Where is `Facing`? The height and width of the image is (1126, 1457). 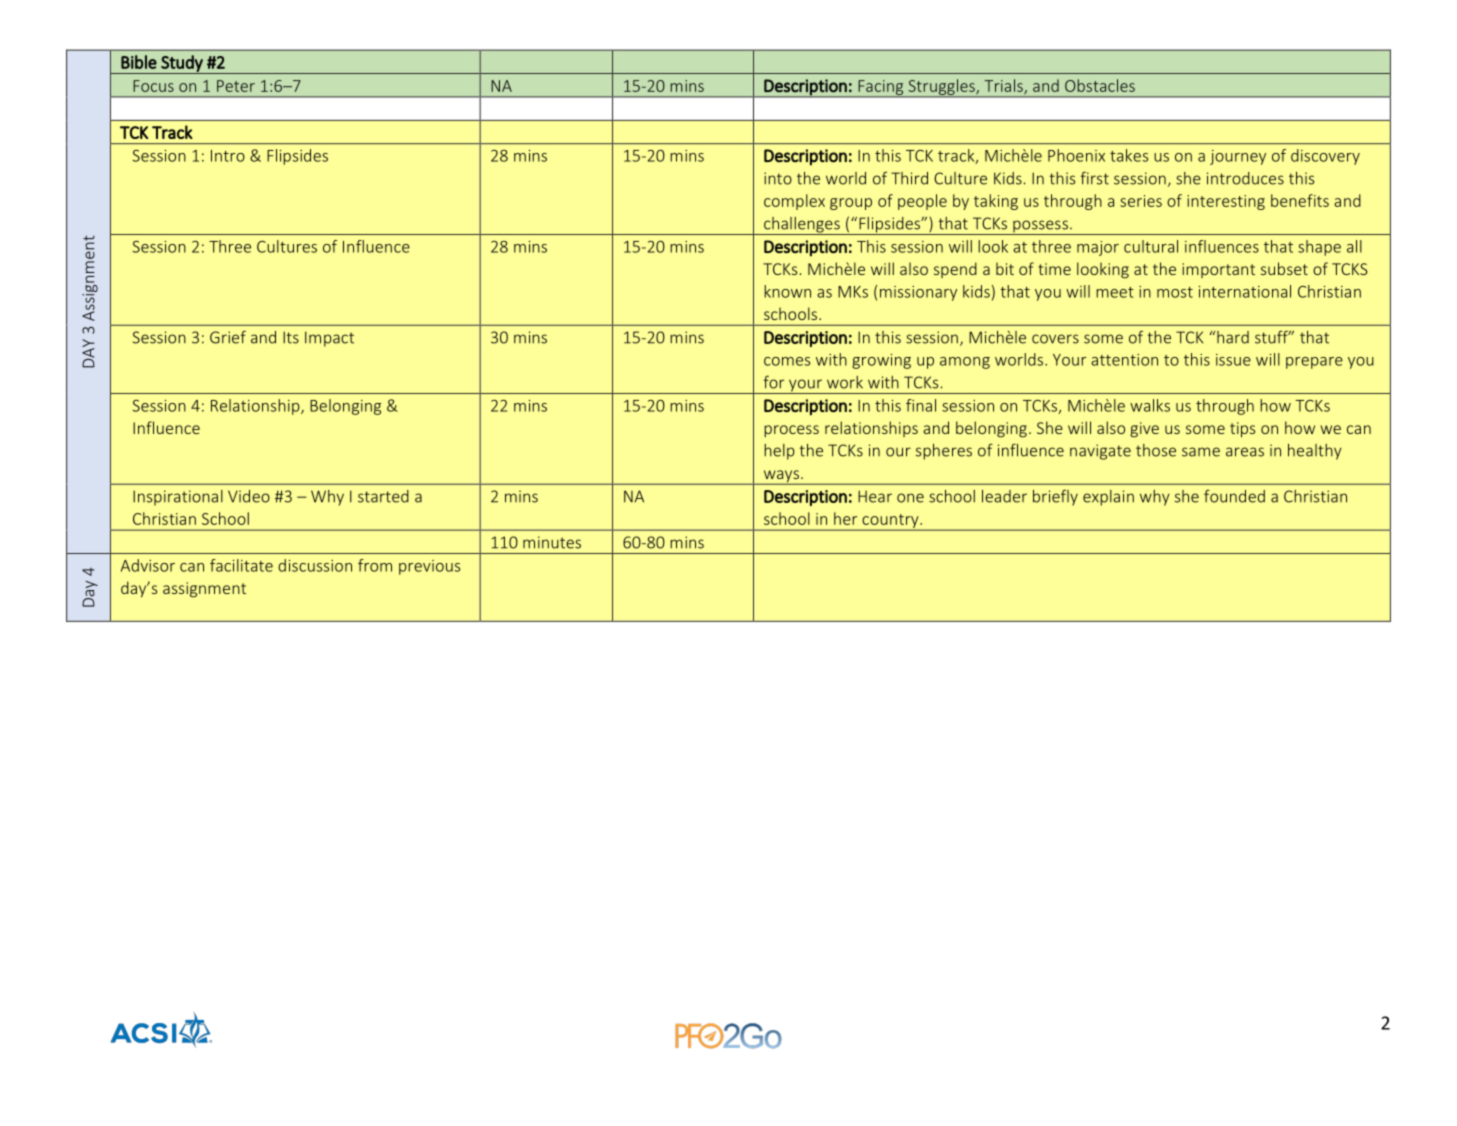 Facing is located at coordinates (881, 88).
